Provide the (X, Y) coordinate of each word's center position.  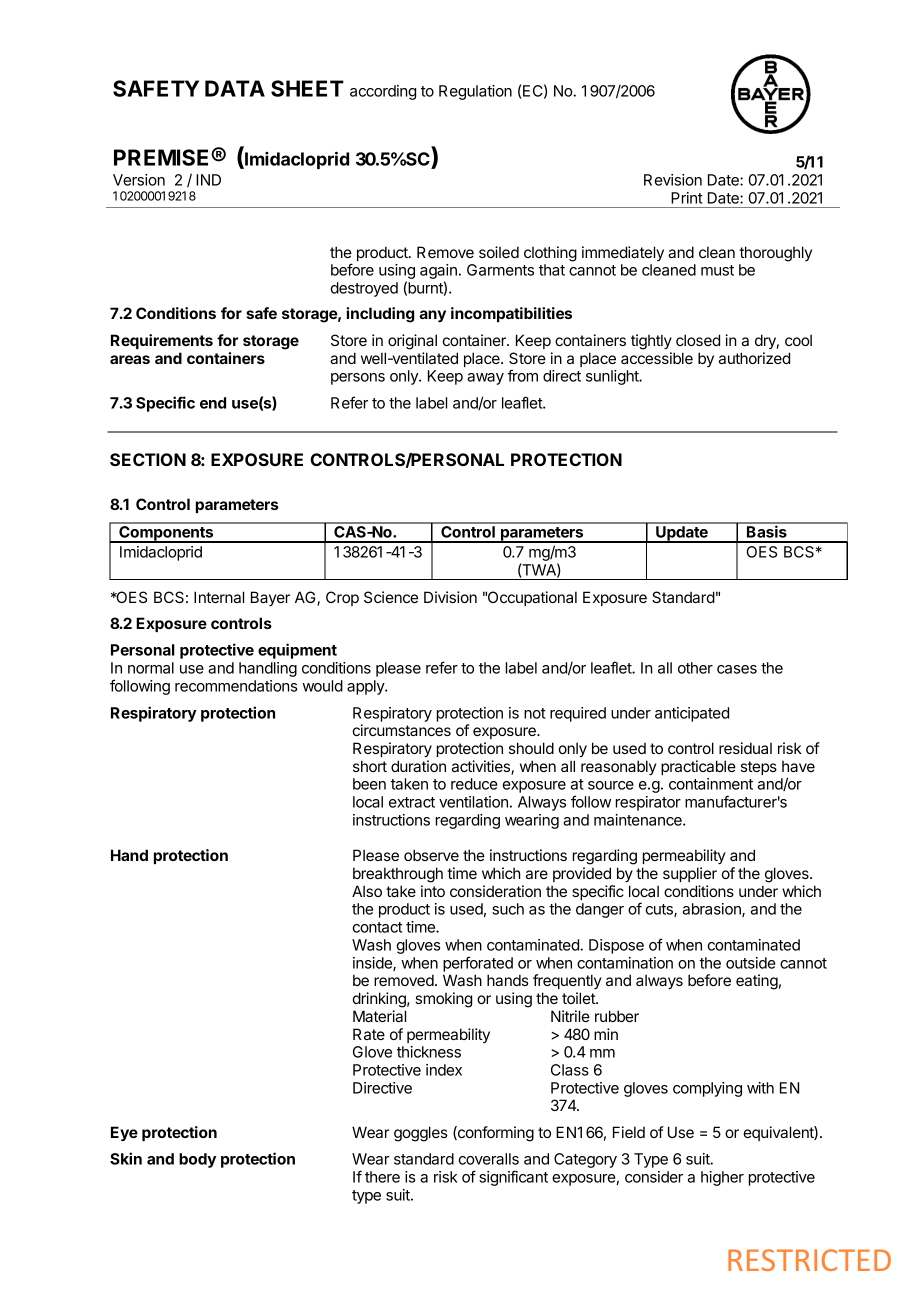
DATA (235, 88)
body (197, 1160)
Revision (673, 180)
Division (450, 597)
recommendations (236, 686)
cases (737, 669)
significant (513, 1178)
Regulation (475, 92)
